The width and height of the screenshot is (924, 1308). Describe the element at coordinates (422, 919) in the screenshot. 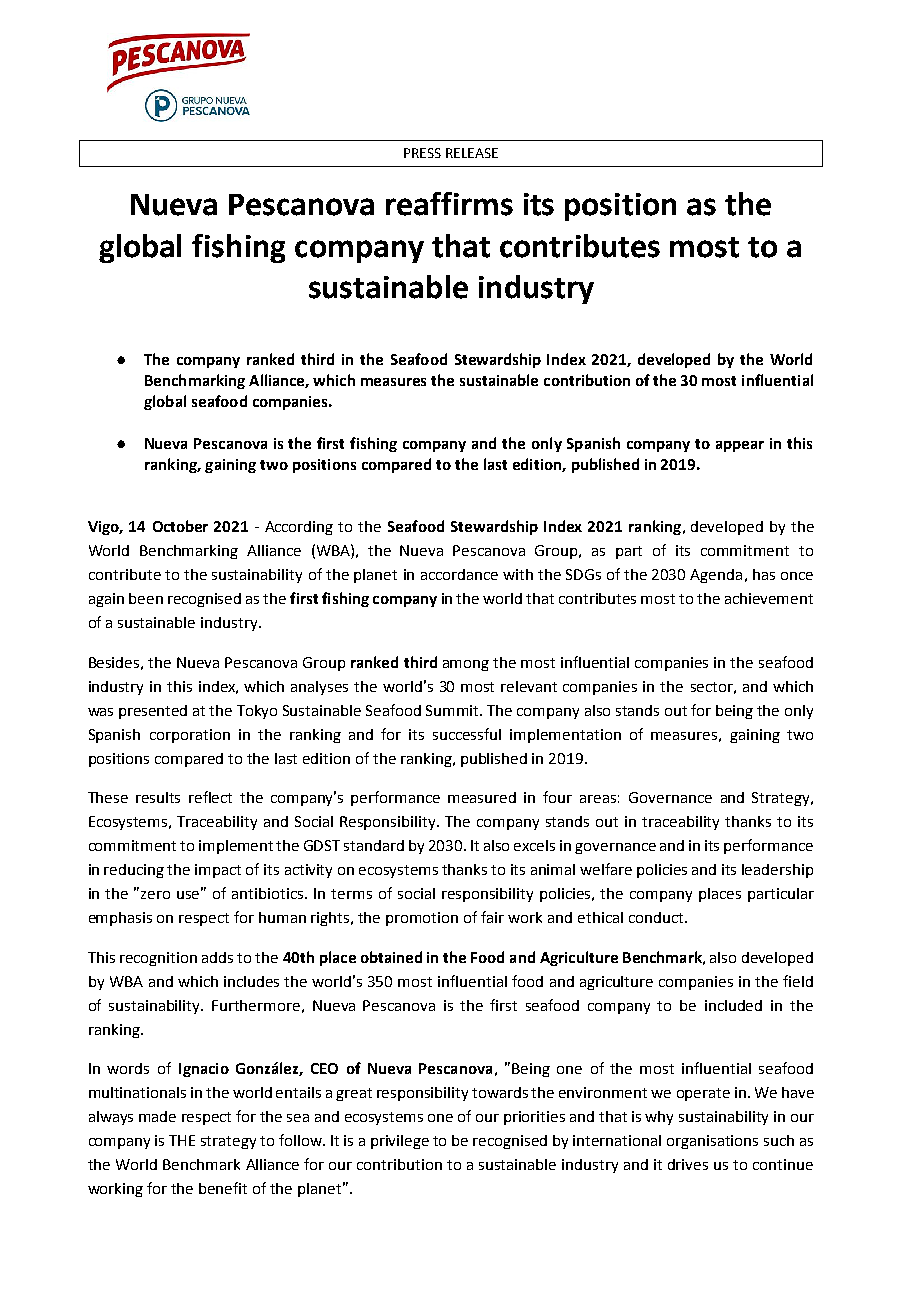

I see `promotion` at that location.
